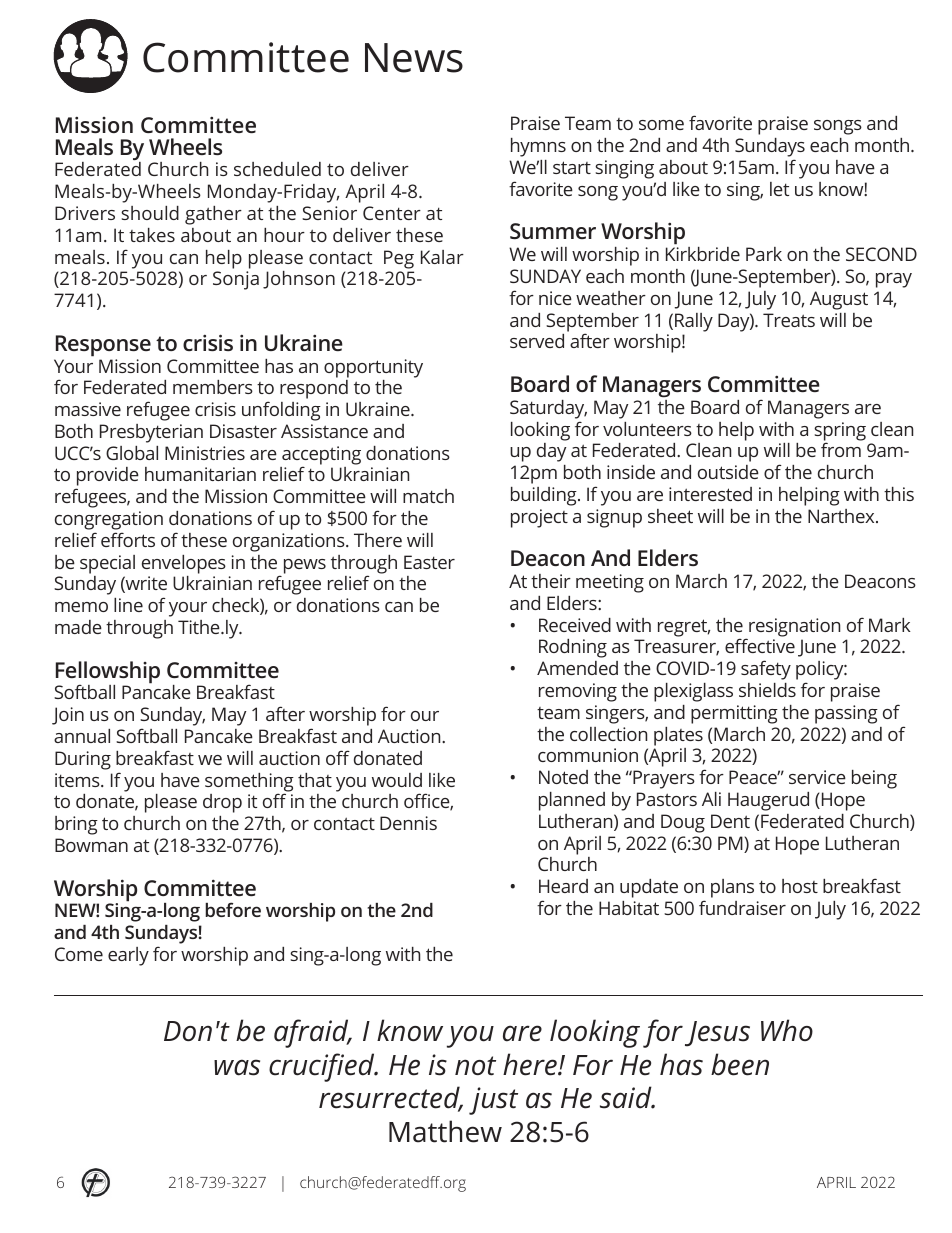 This screenshot has height=1233, width=952. What do you see at coordinates (548, 409) in the screenshot?
I see `Saturday` at bounding box center [548, 409].
